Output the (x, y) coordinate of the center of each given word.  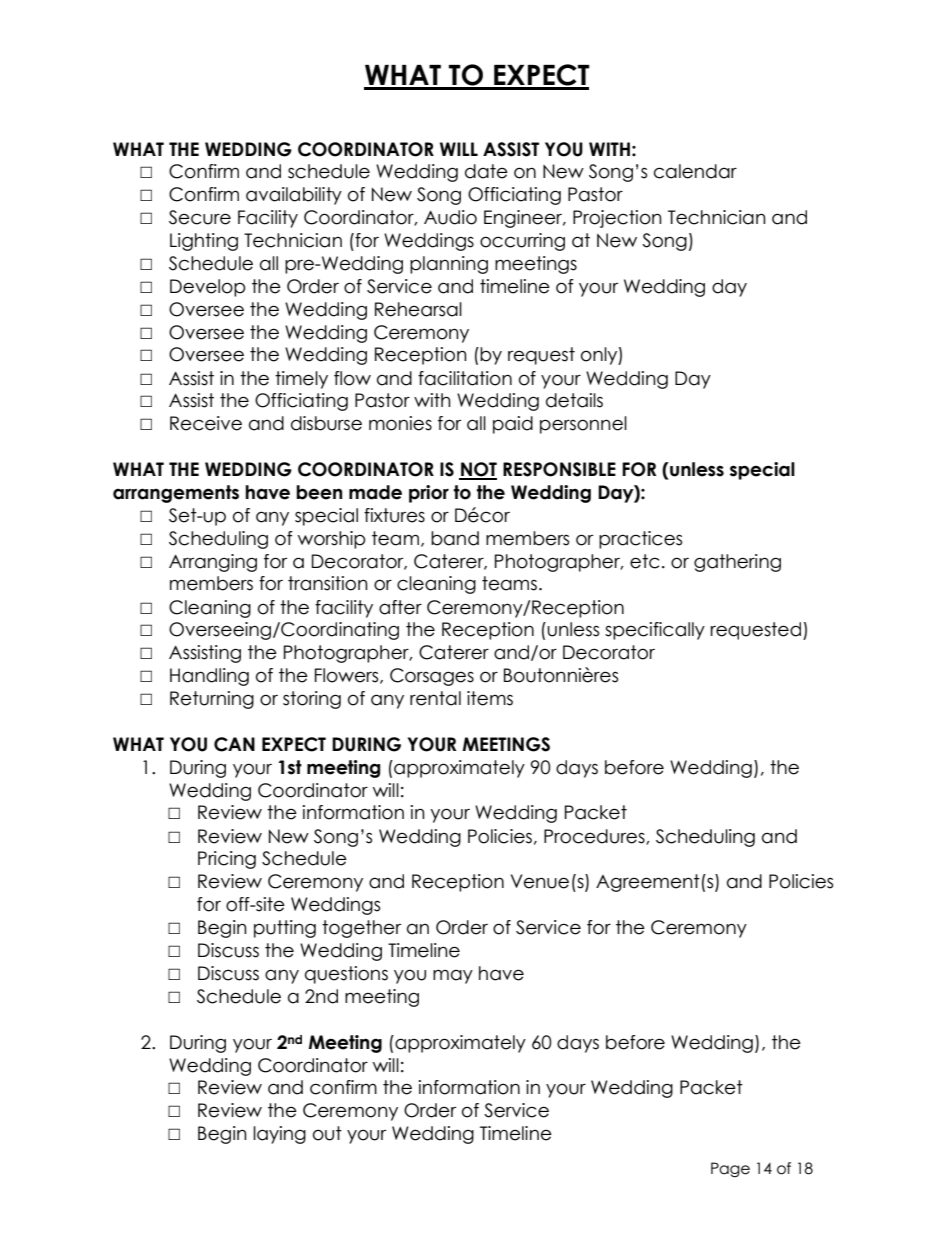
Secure (200, 217)
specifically (655, 631)
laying (279, 1135)
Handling (209, 677)
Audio (450, 217)
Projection (617, 219)
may (453, 976)
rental (435, 698)
